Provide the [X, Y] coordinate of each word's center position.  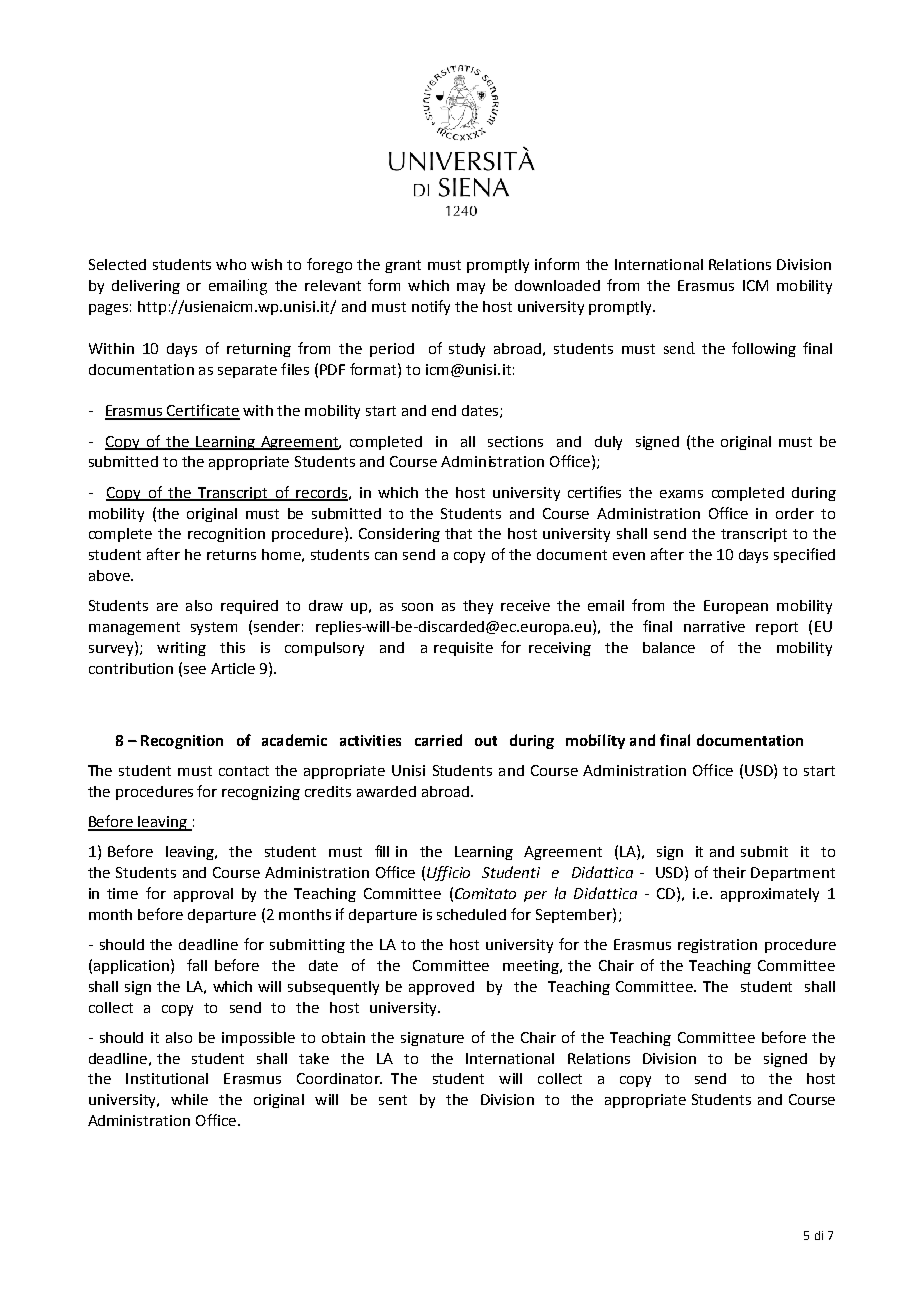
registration [717, 946]
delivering [146, 287]
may [471, 288]
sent [393, 1100]
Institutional [167, 1078]
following [764, 349]
